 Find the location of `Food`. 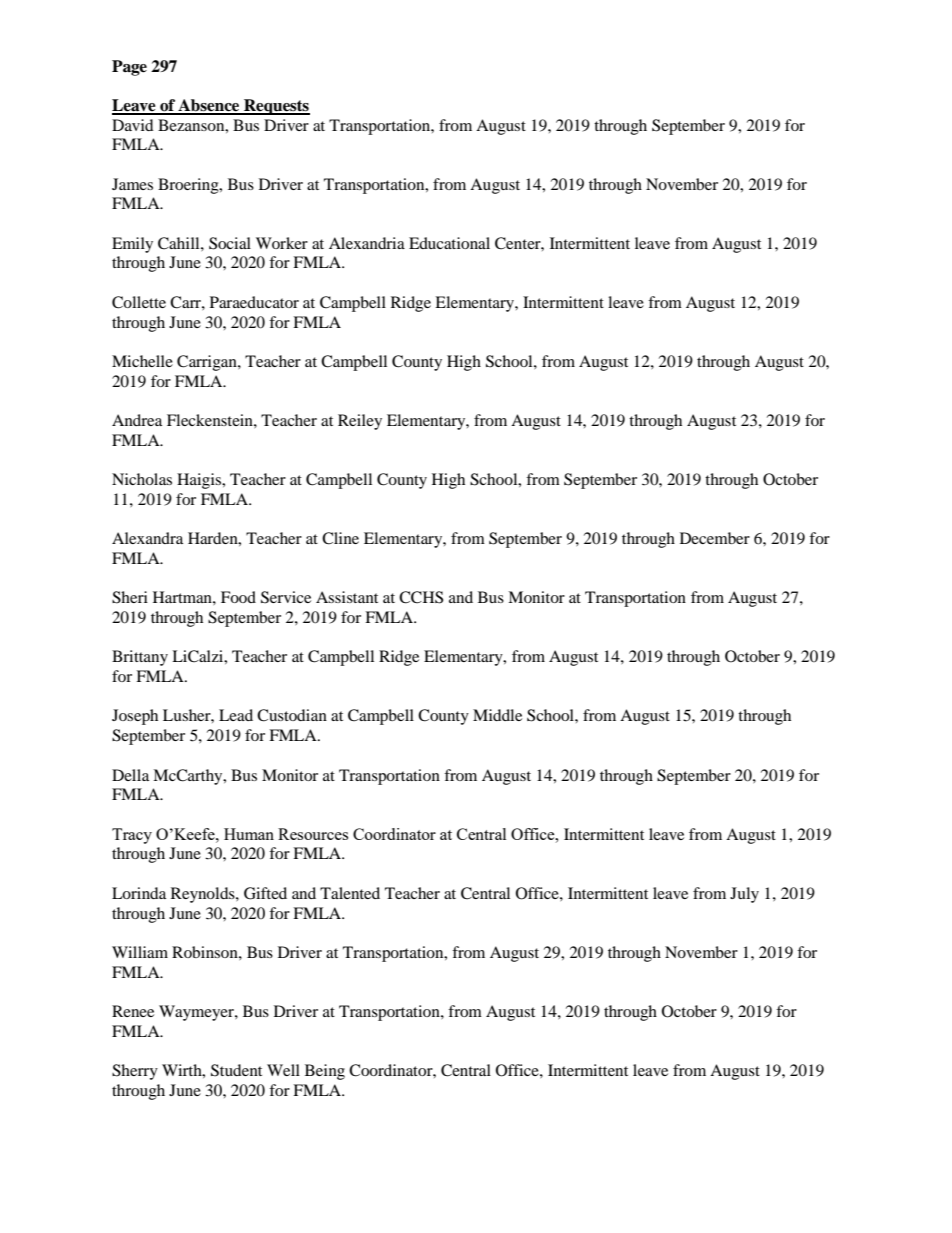

Food is located at coordinates (238, 597).
